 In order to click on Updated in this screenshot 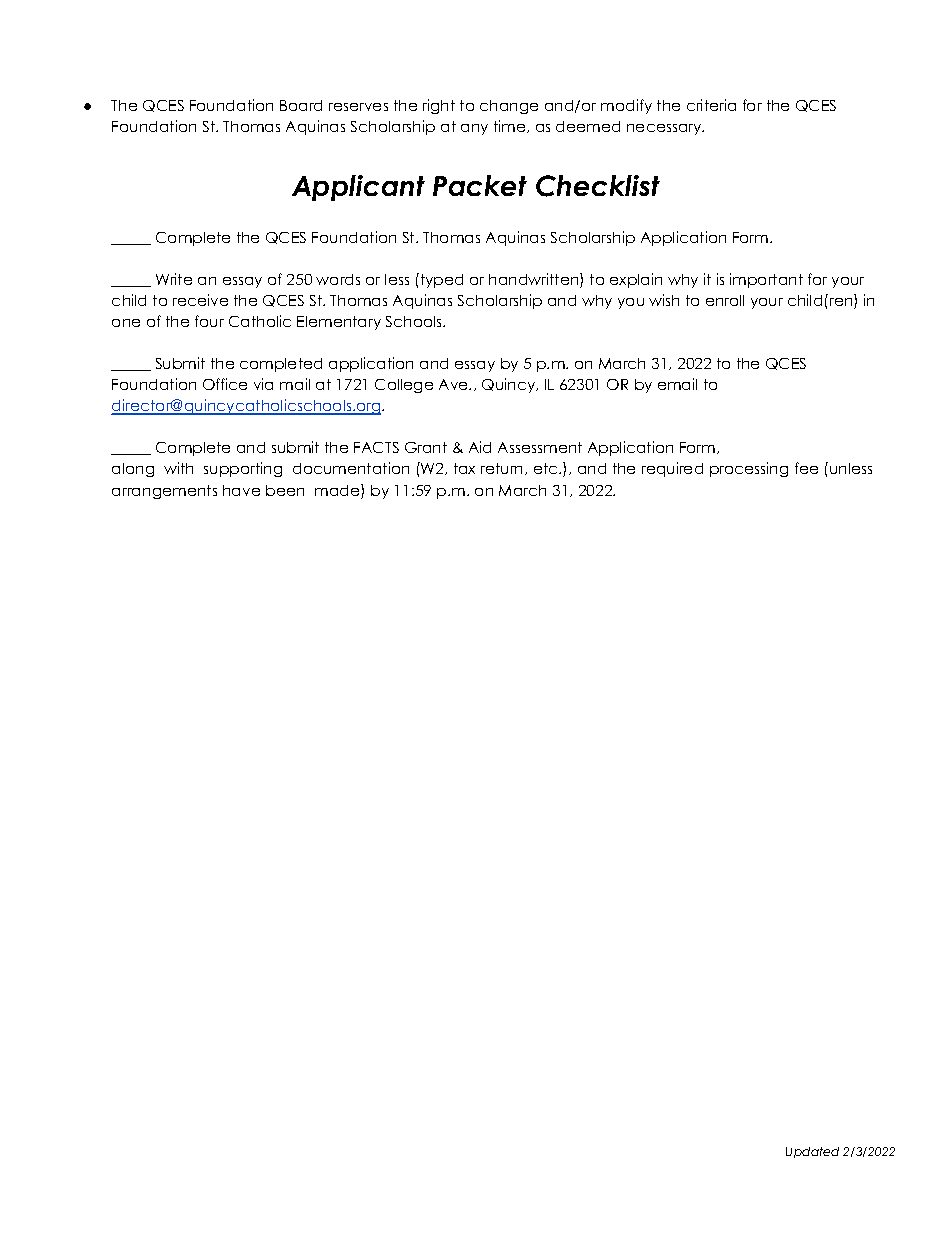, I will do `click(812, 1152)`.
